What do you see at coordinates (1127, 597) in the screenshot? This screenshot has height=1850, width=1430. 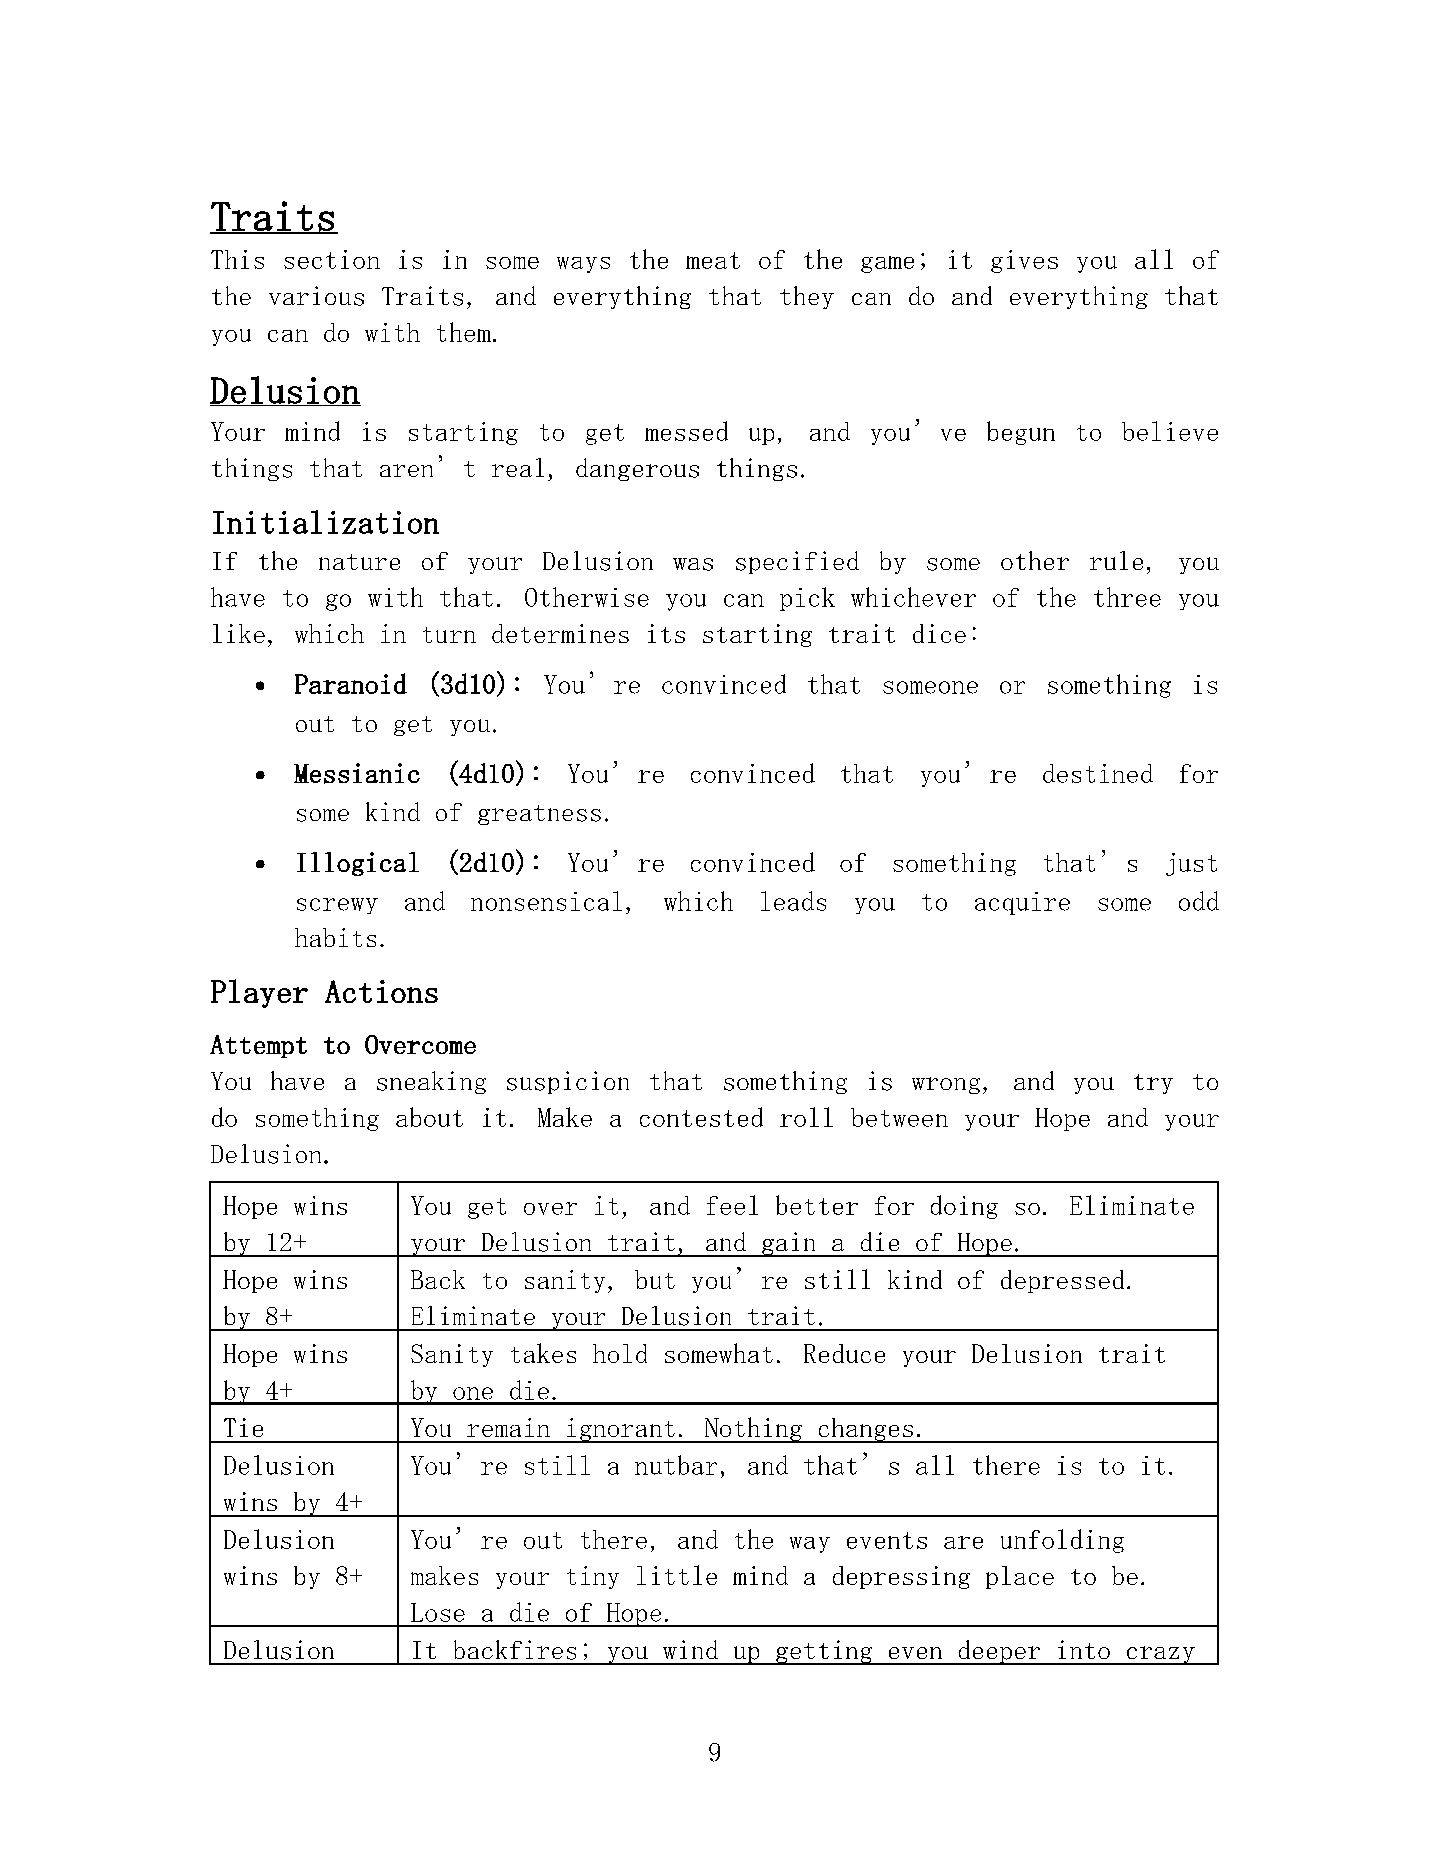 I see `three` at bounding box center [1127, 597].
